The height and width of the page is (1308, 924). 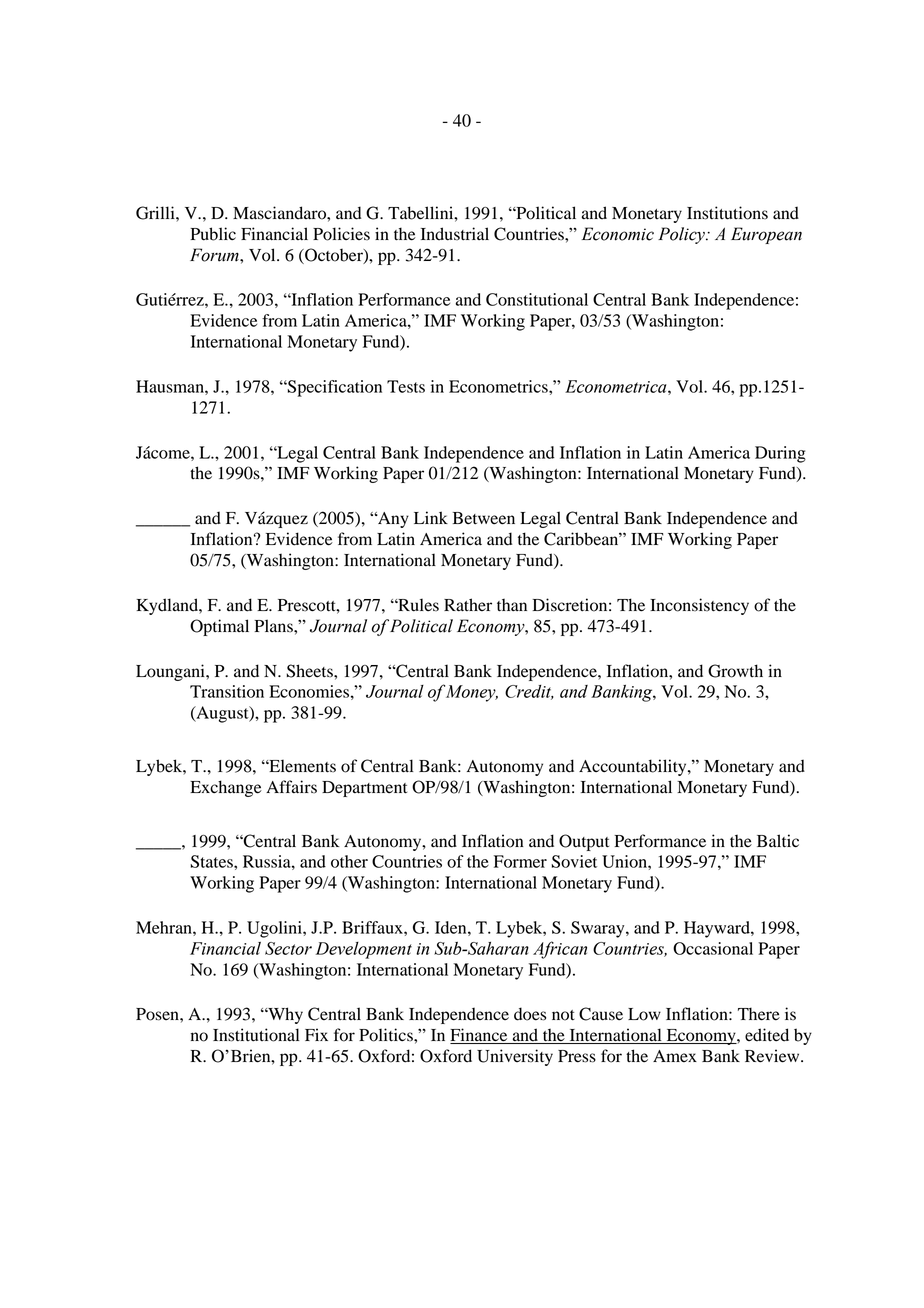 I want to click on Inconsistency, so click(x=699, y=606).
